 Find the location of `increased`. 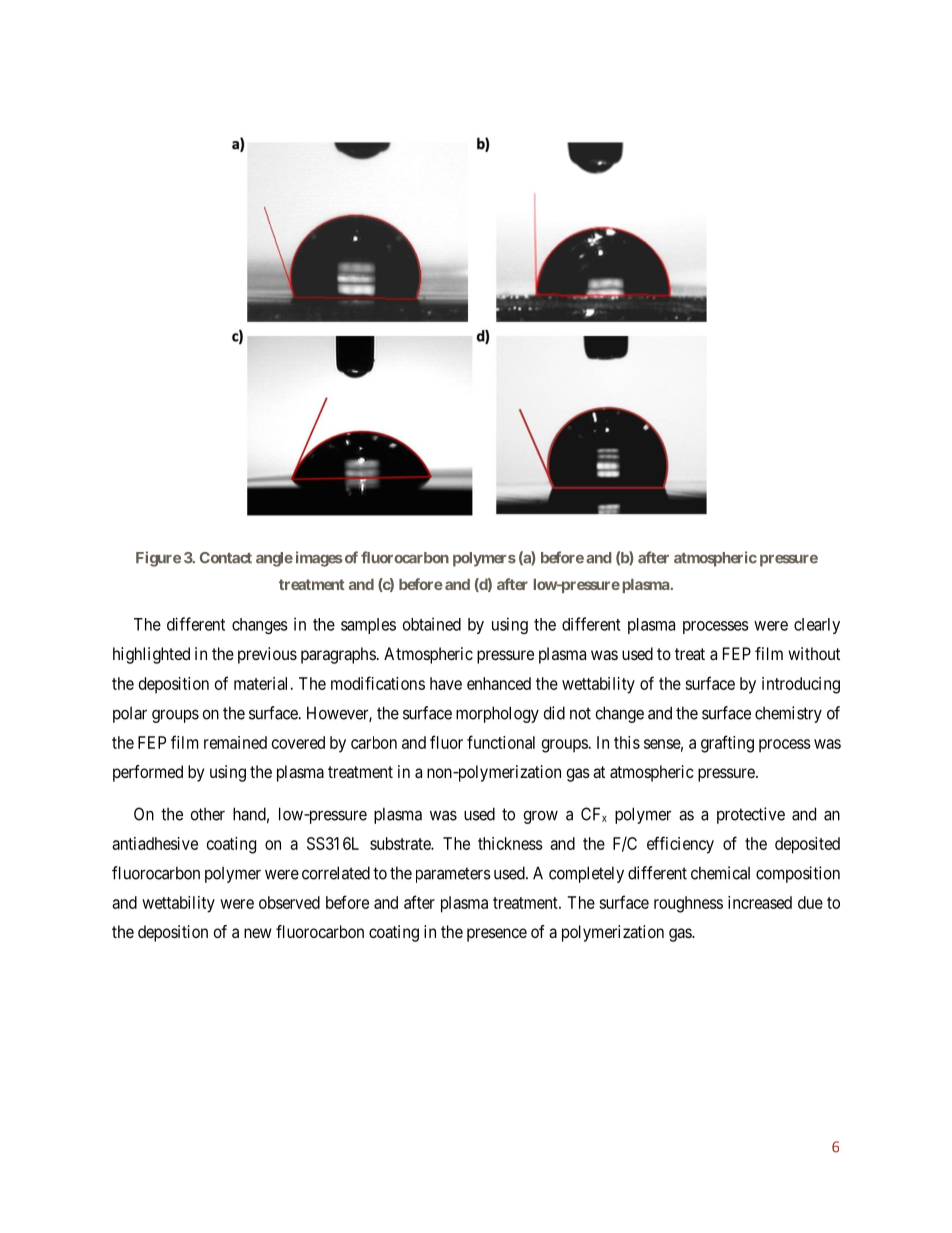

increased is located at coordinates (760, 902).
